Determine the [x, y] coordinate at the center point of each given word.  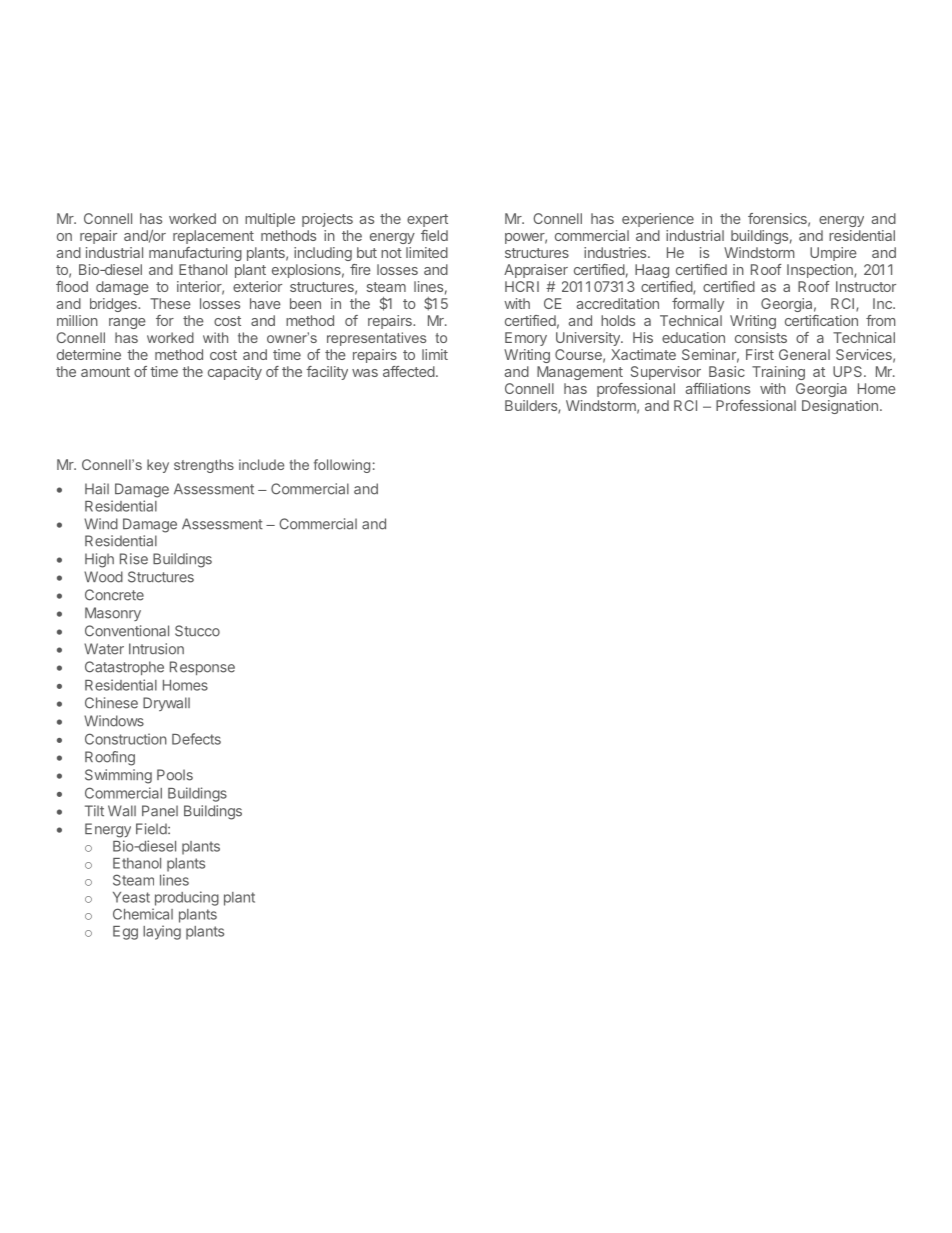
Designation [840, 407]
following [342, 466]
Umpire [833, 254]
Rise [134, 559]
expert [427, 220]
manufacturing [195, 254]
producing [187, 898]
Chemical [143, 914]
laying [162, 932]
